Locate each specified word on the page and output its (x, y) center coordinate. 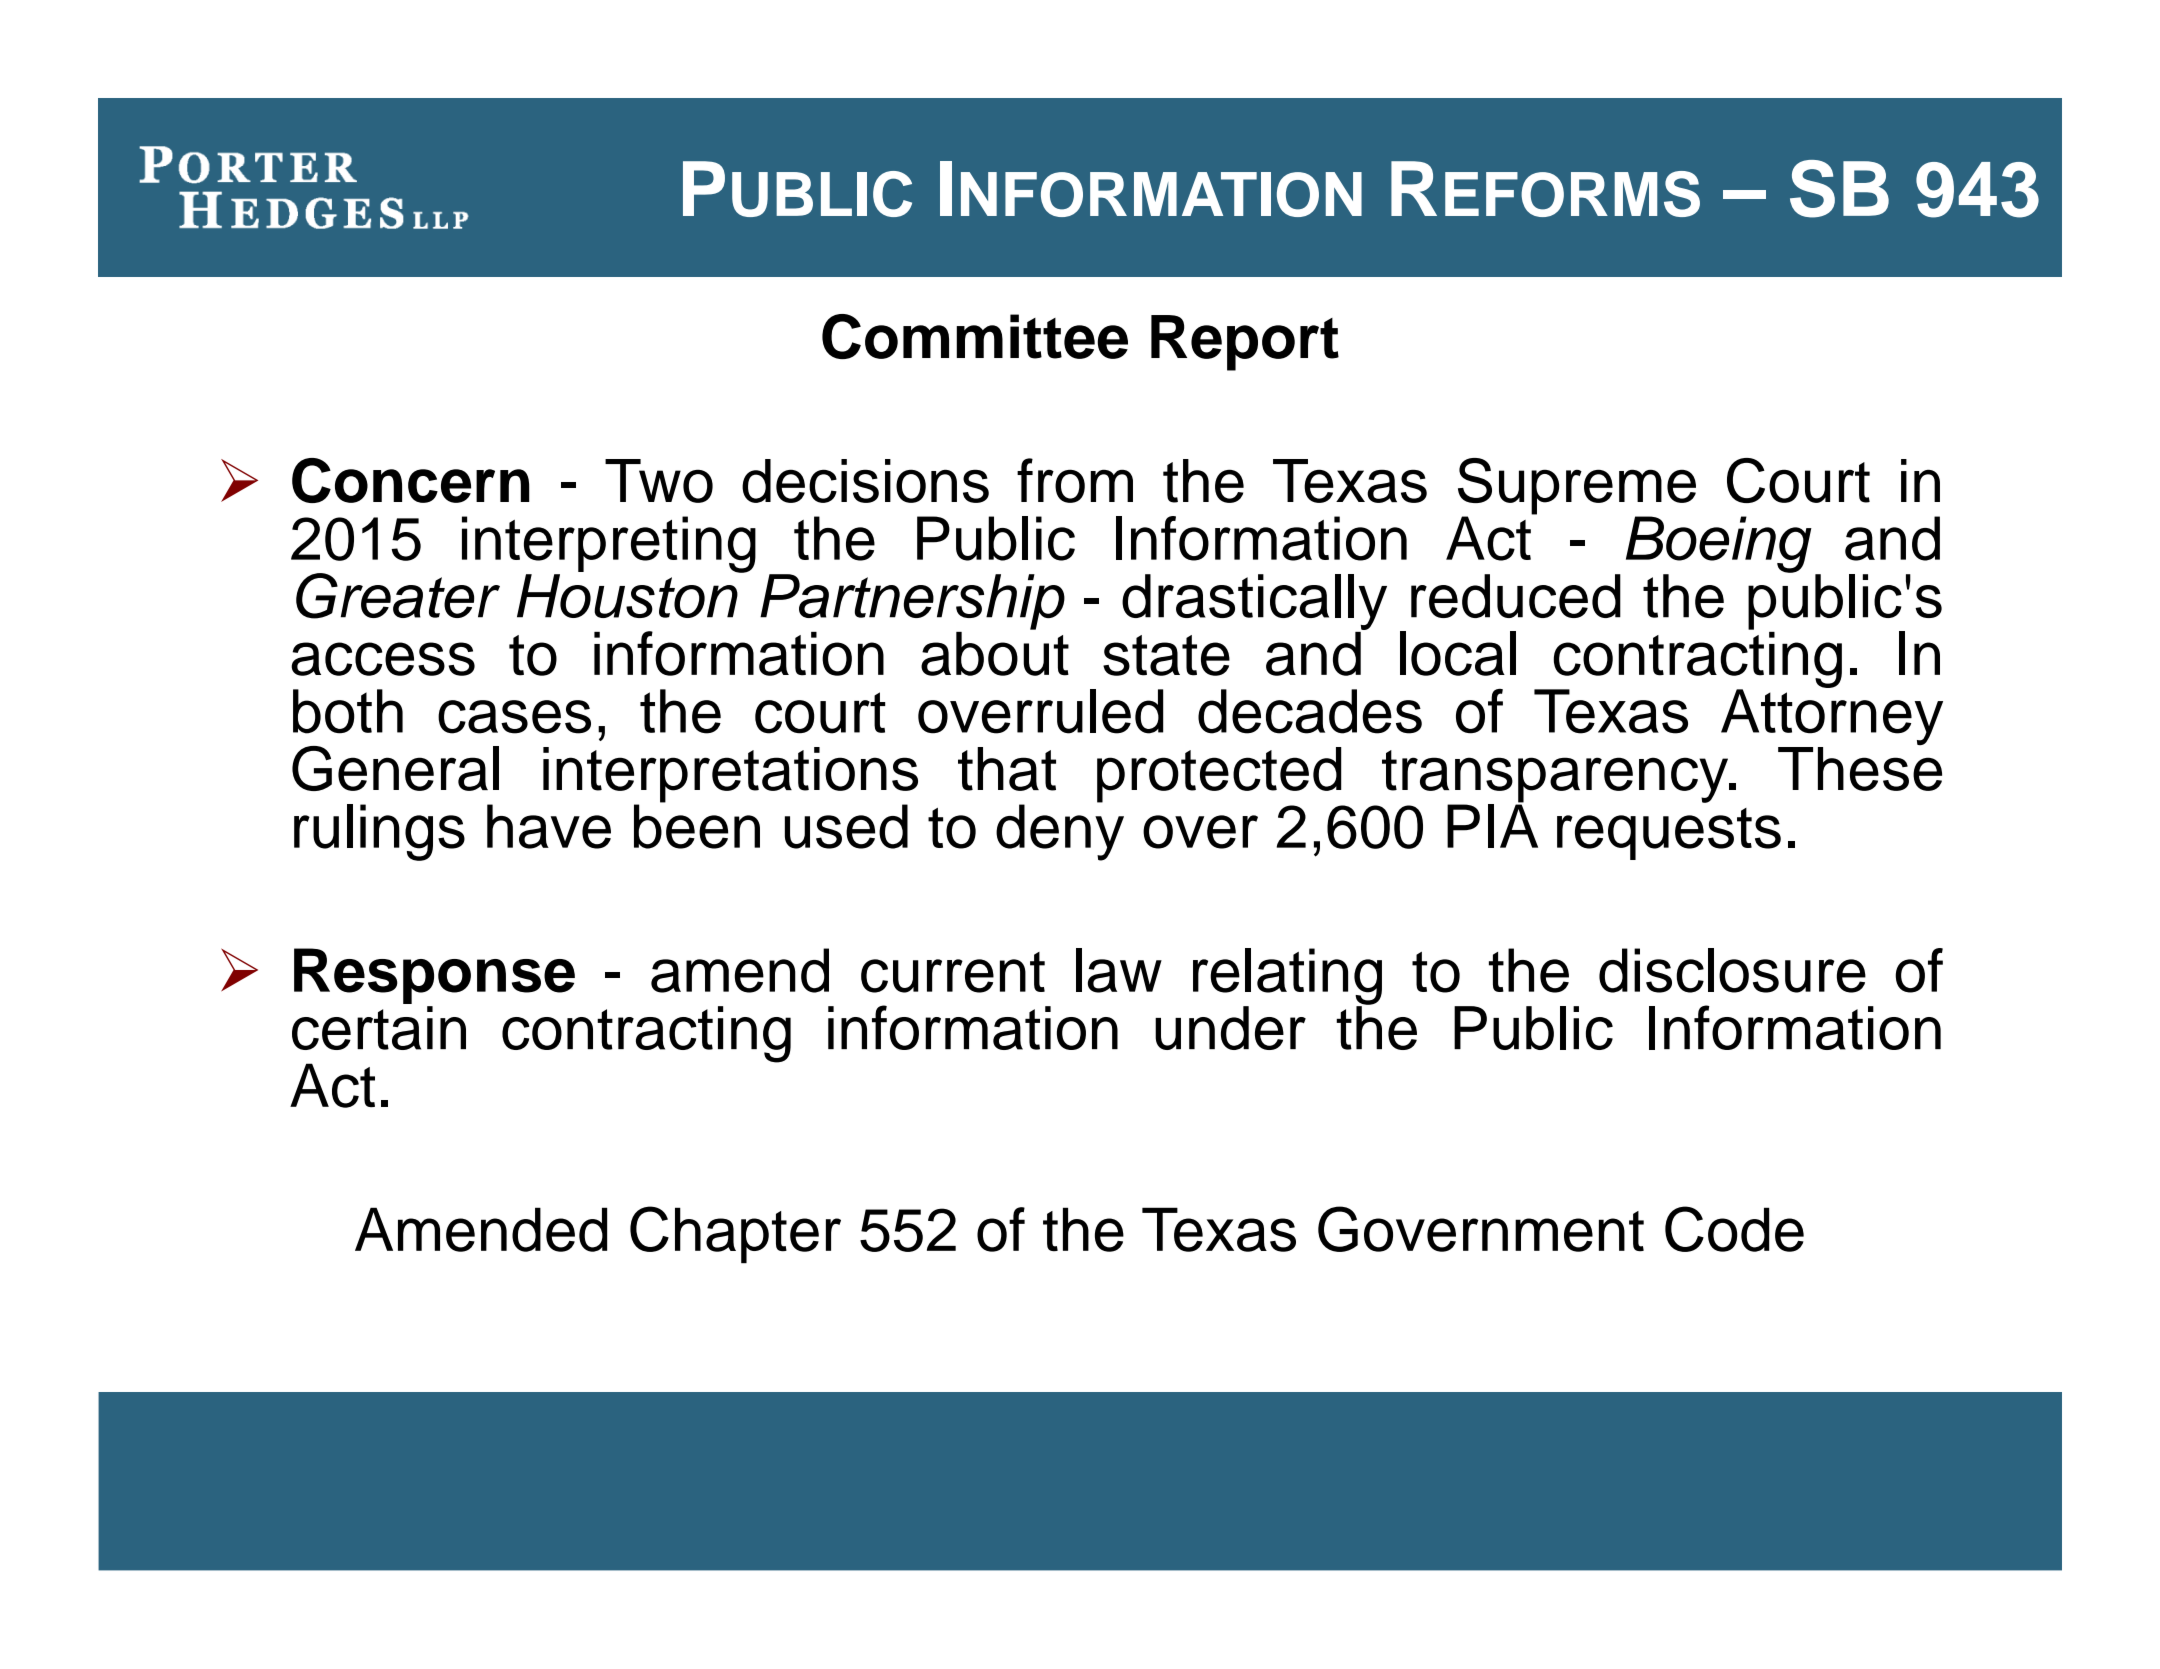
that (1007, 769)
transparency (1556, 777)
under (1230, 1028)
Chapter (735, 1235)
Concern (411, 480)
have (549, 826)
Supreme (1577, 487)
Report (1245, 343)
